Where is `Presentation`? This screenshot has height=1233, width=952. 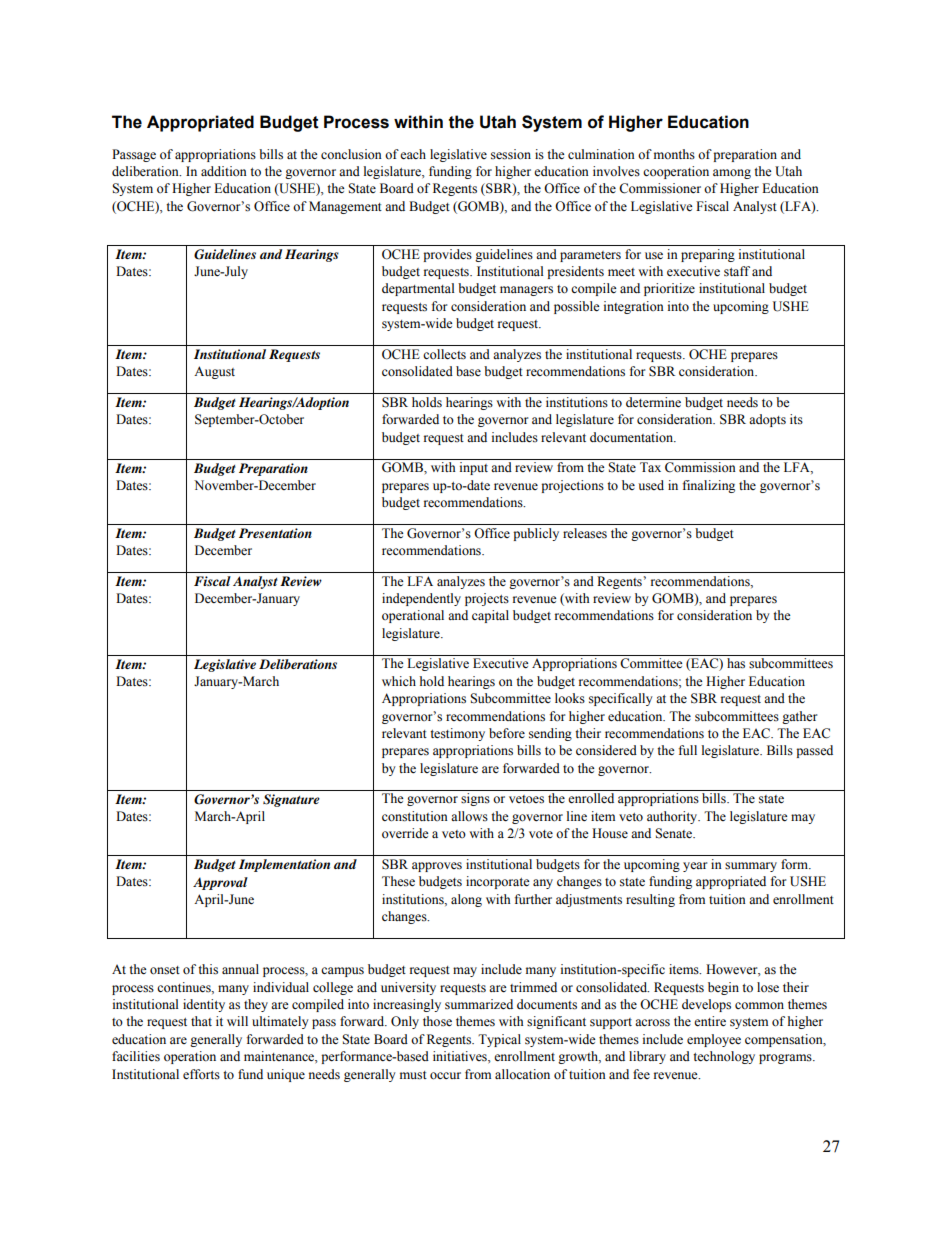
Presentation is located at coordinates (275, 533).
